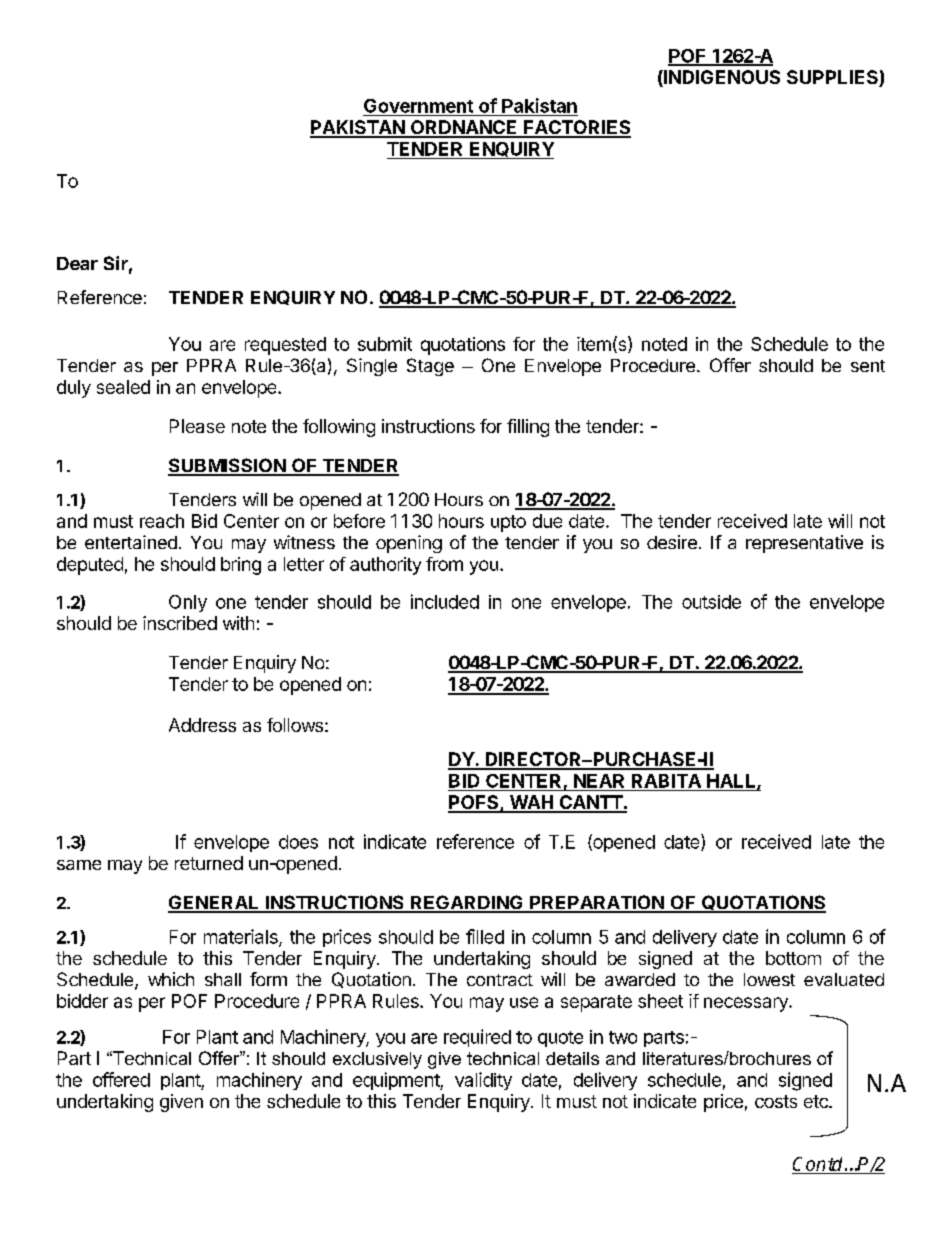 The height and width of the image is (1233, 952). What do you see at coordinates (672, 542) in the image?
I see `desire` at bounding box center [672, 542].
